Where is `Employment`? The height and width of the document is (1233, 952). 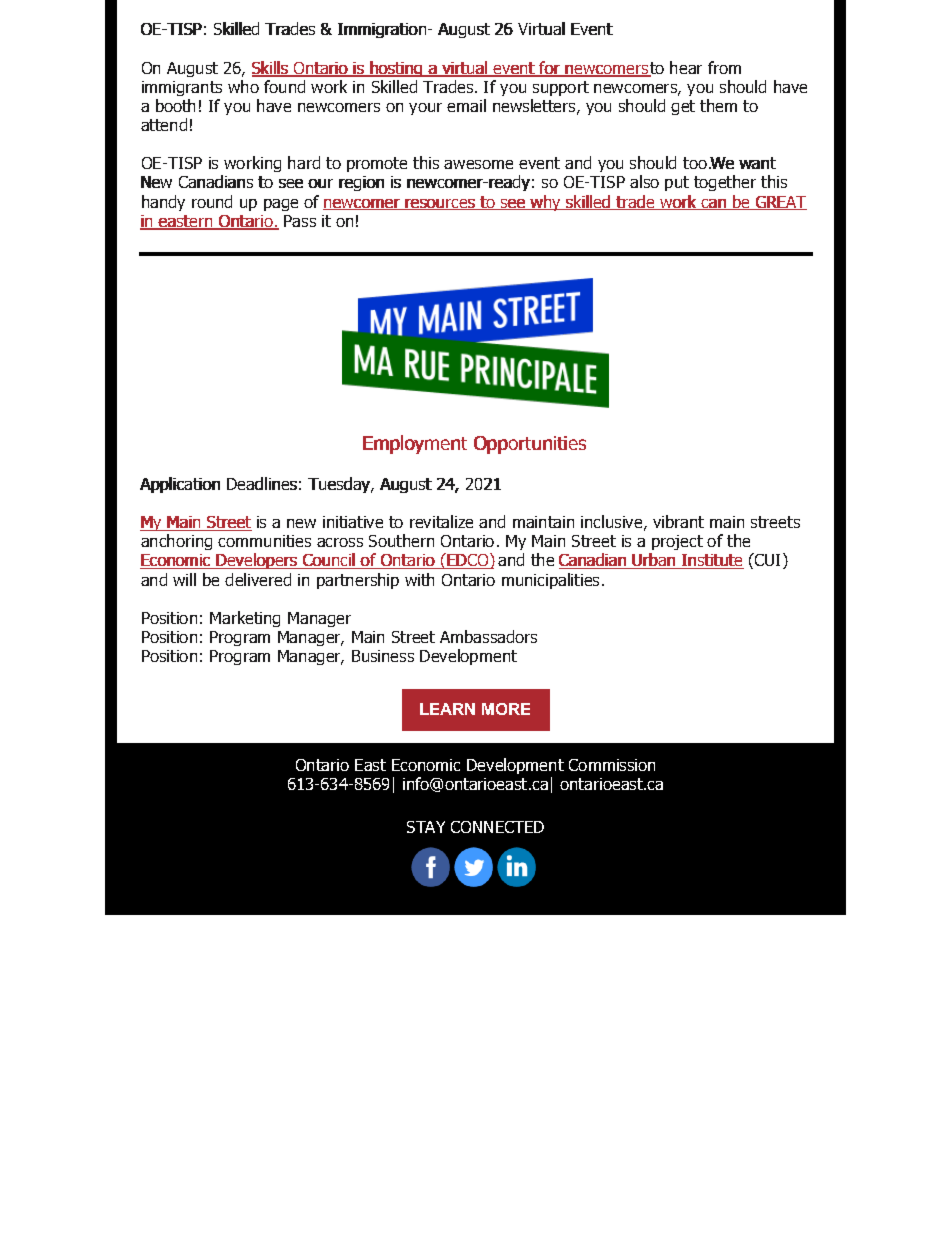
Employment is located at coordinates (415, 444).
